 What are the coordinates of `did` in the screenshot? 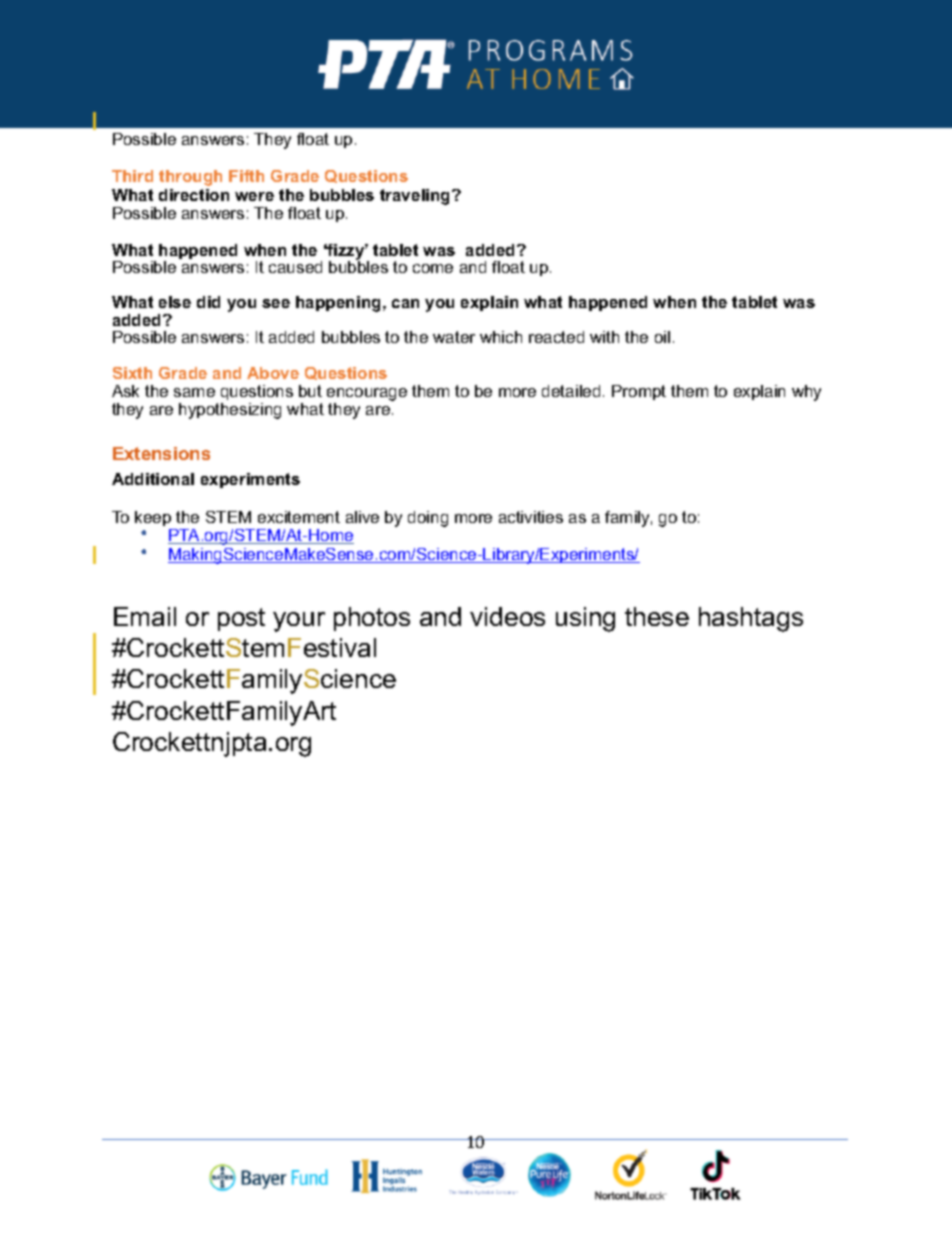 It's located at (208, 302).
